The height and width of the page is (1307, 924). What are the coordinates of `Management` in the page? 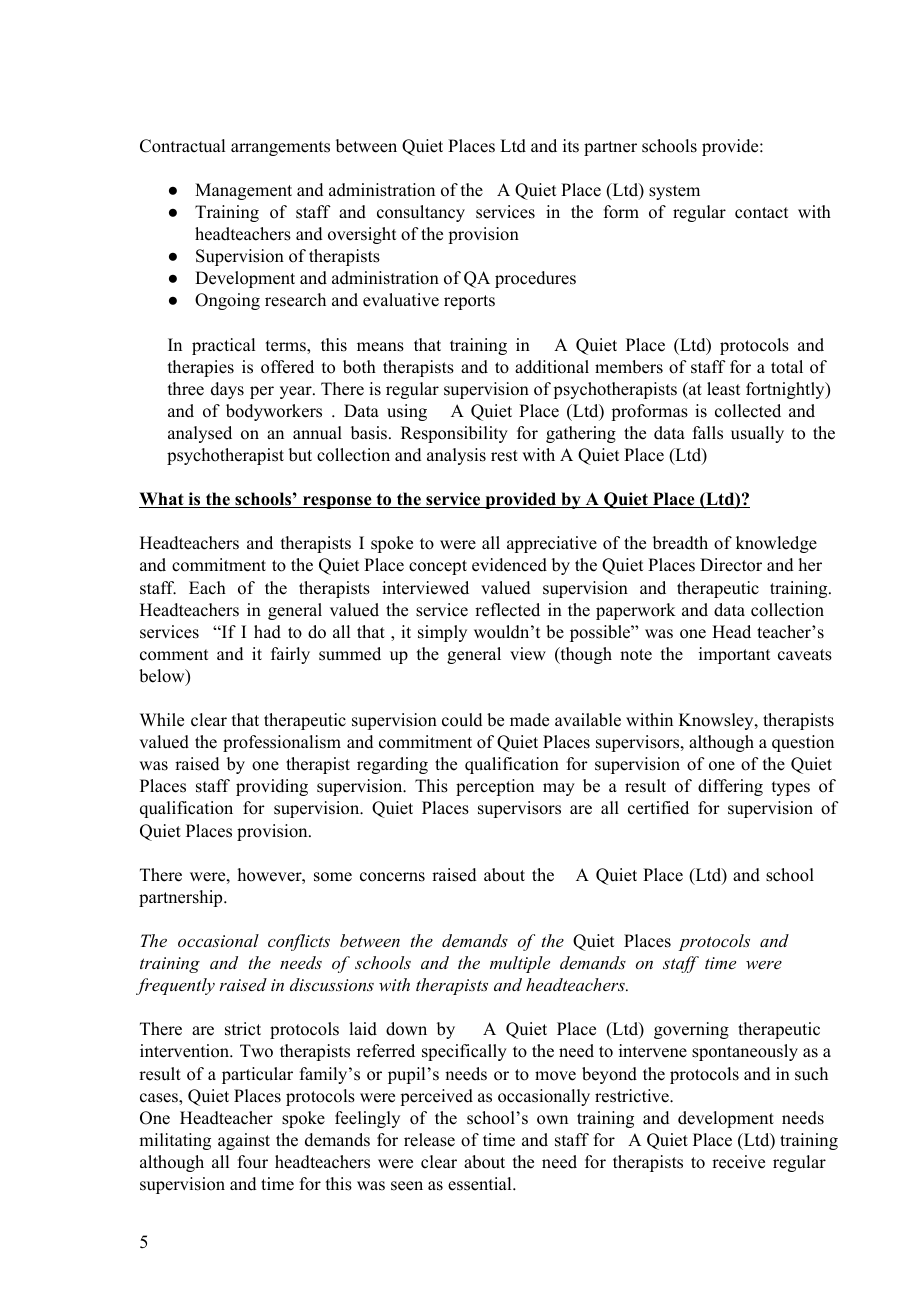 It's located at (243, 191).
